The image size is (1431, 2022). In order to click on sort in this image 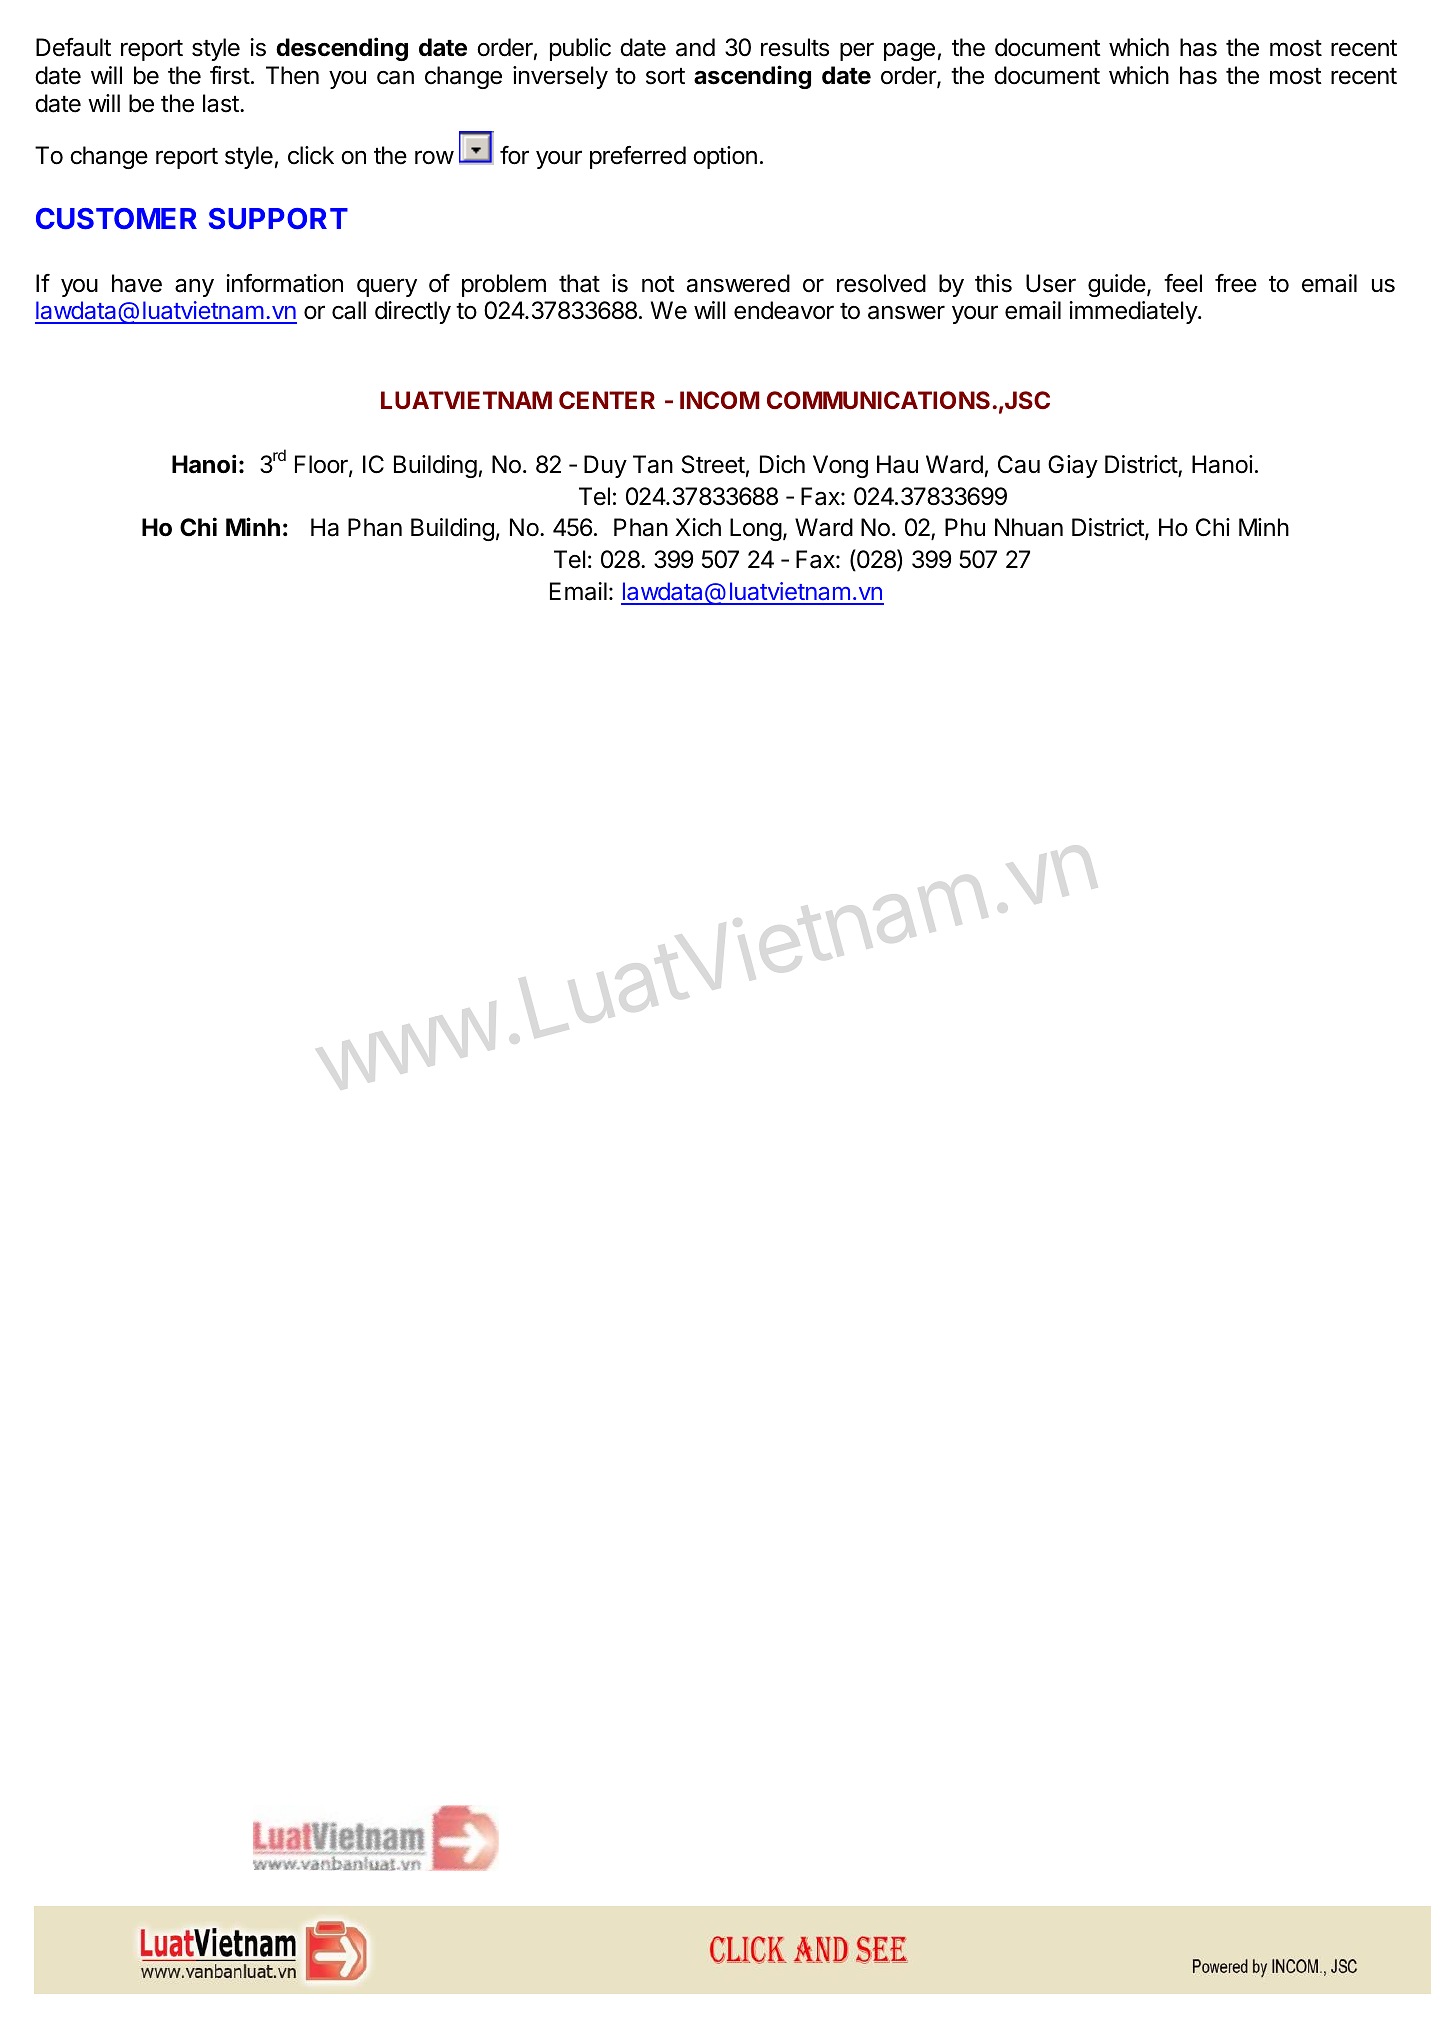, I will do `click(665, 76)`.
